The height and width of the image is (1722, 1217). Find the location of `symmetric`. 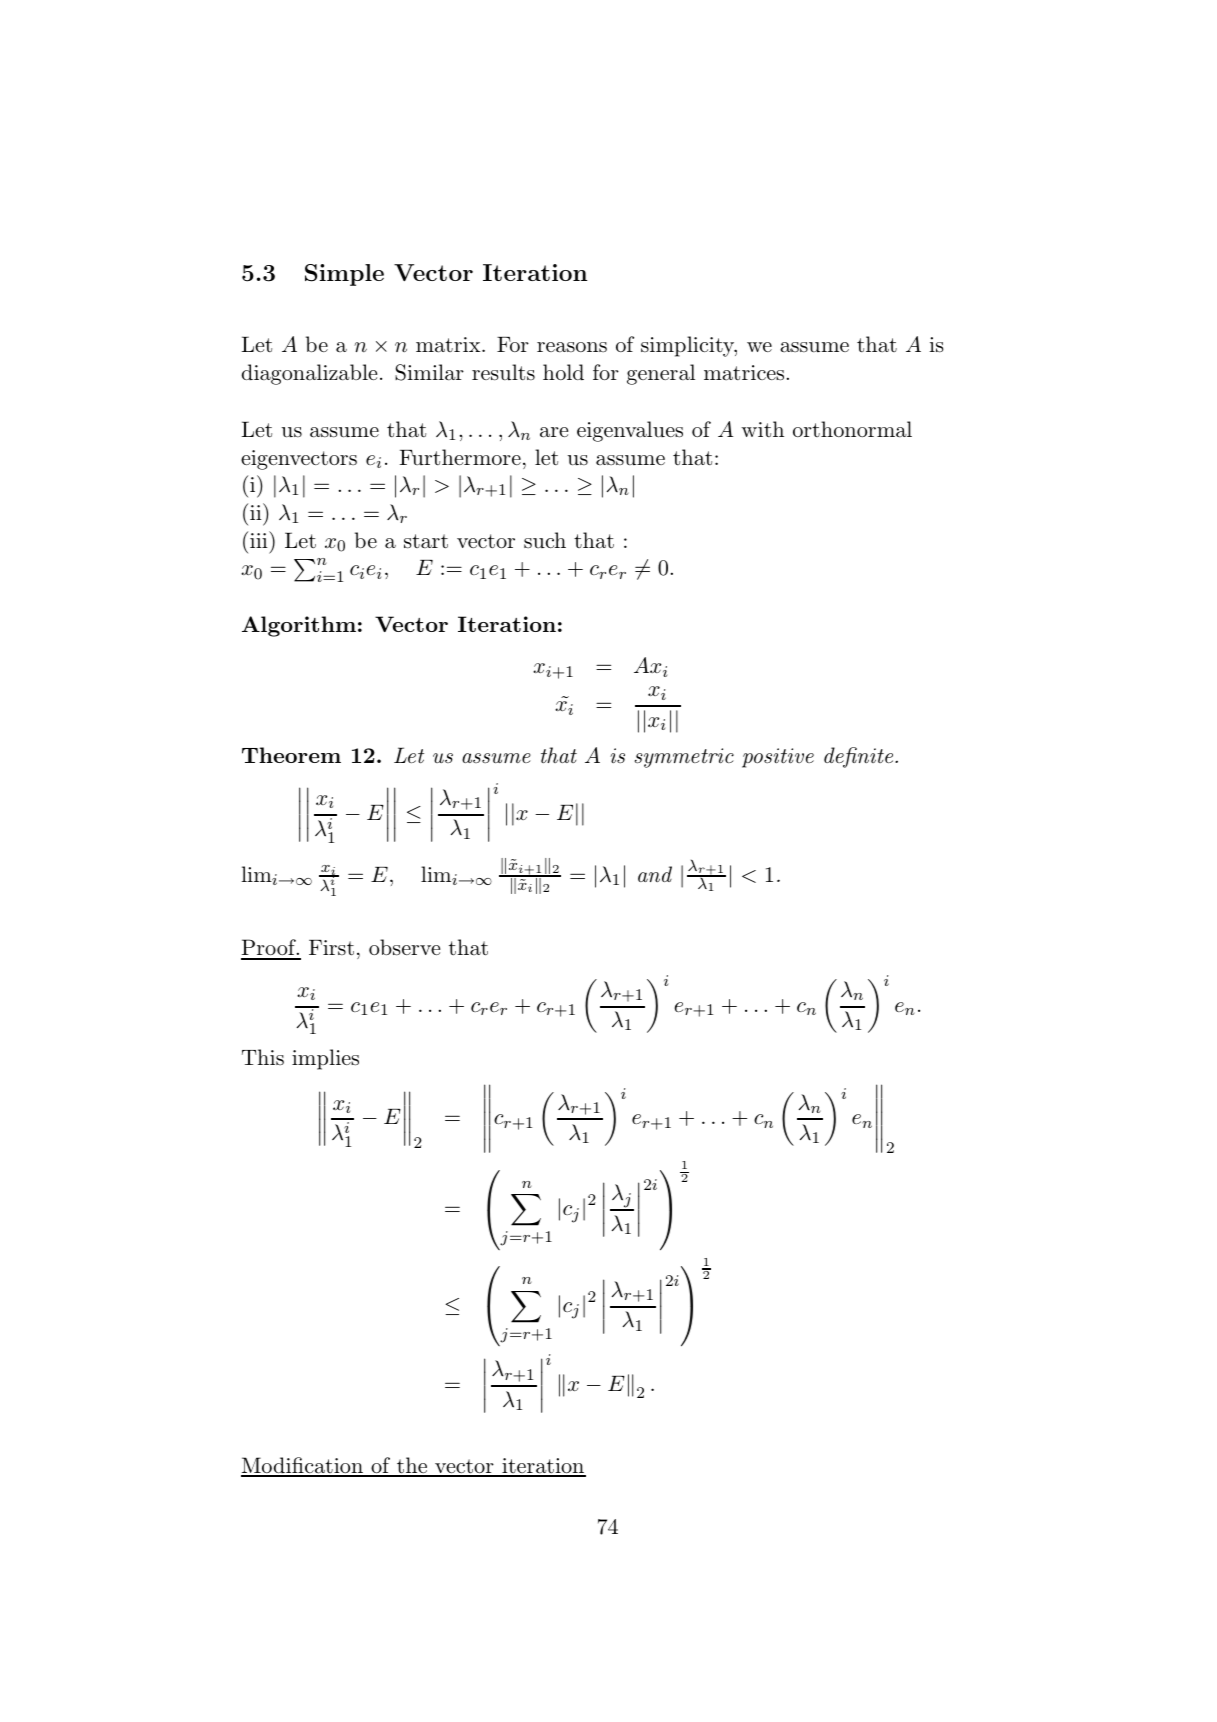

symmetric is located at coordinates (684, 758).
